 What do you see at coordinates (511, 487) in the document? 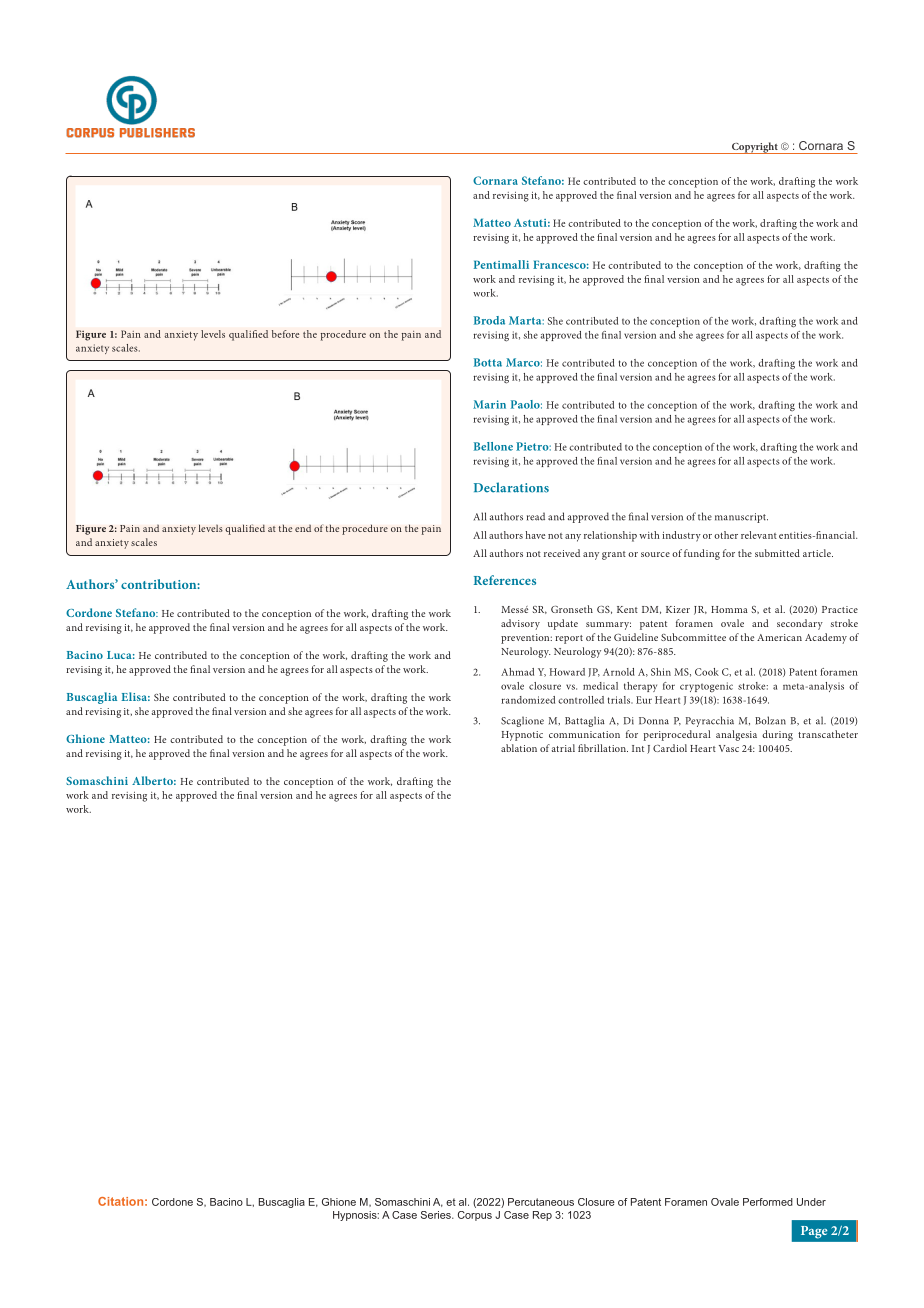
I see `Declarations` at bounding box center [511, 487].
